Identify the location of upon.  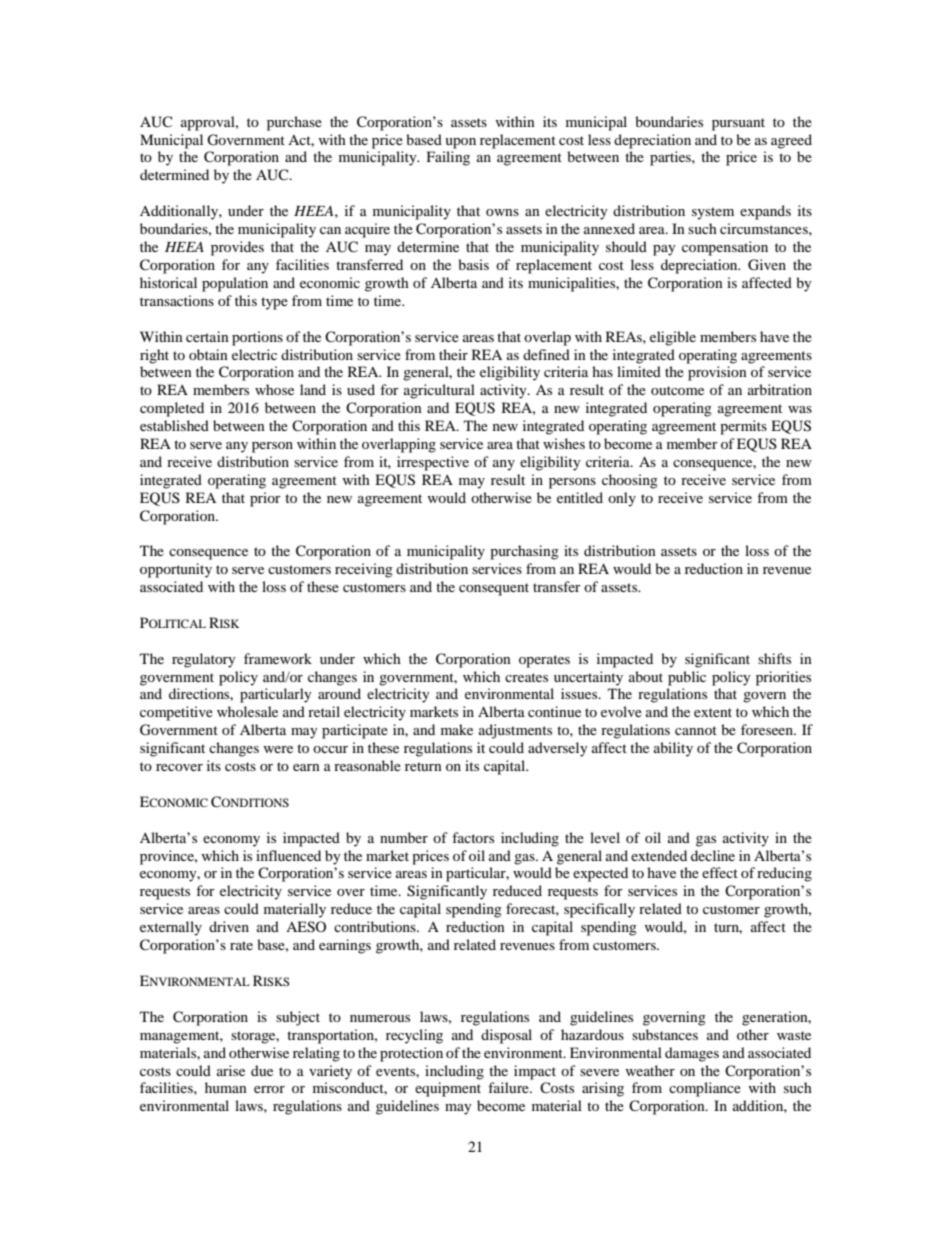
(460, 143).
